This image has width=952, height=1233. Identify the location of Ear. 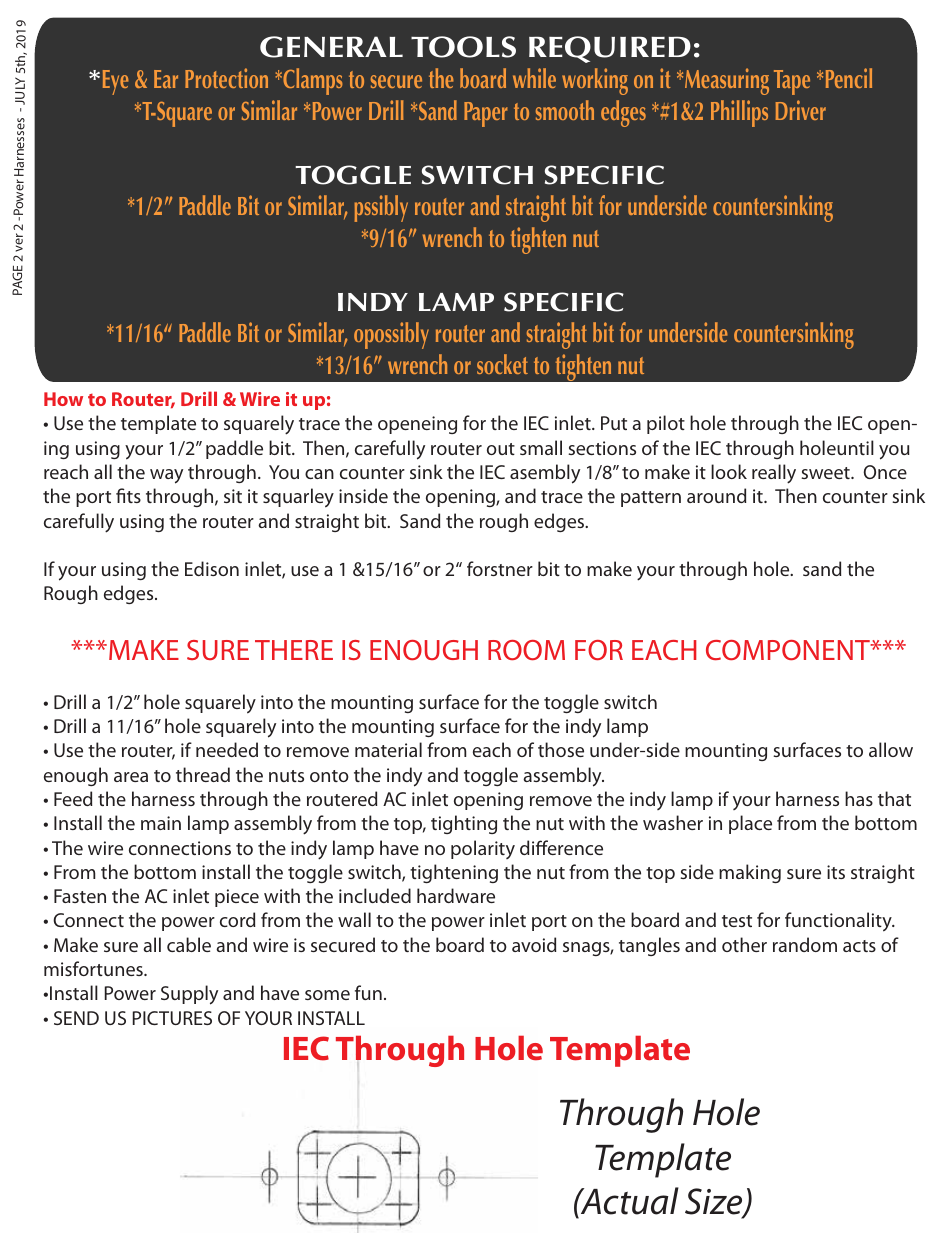
(166, 79).
